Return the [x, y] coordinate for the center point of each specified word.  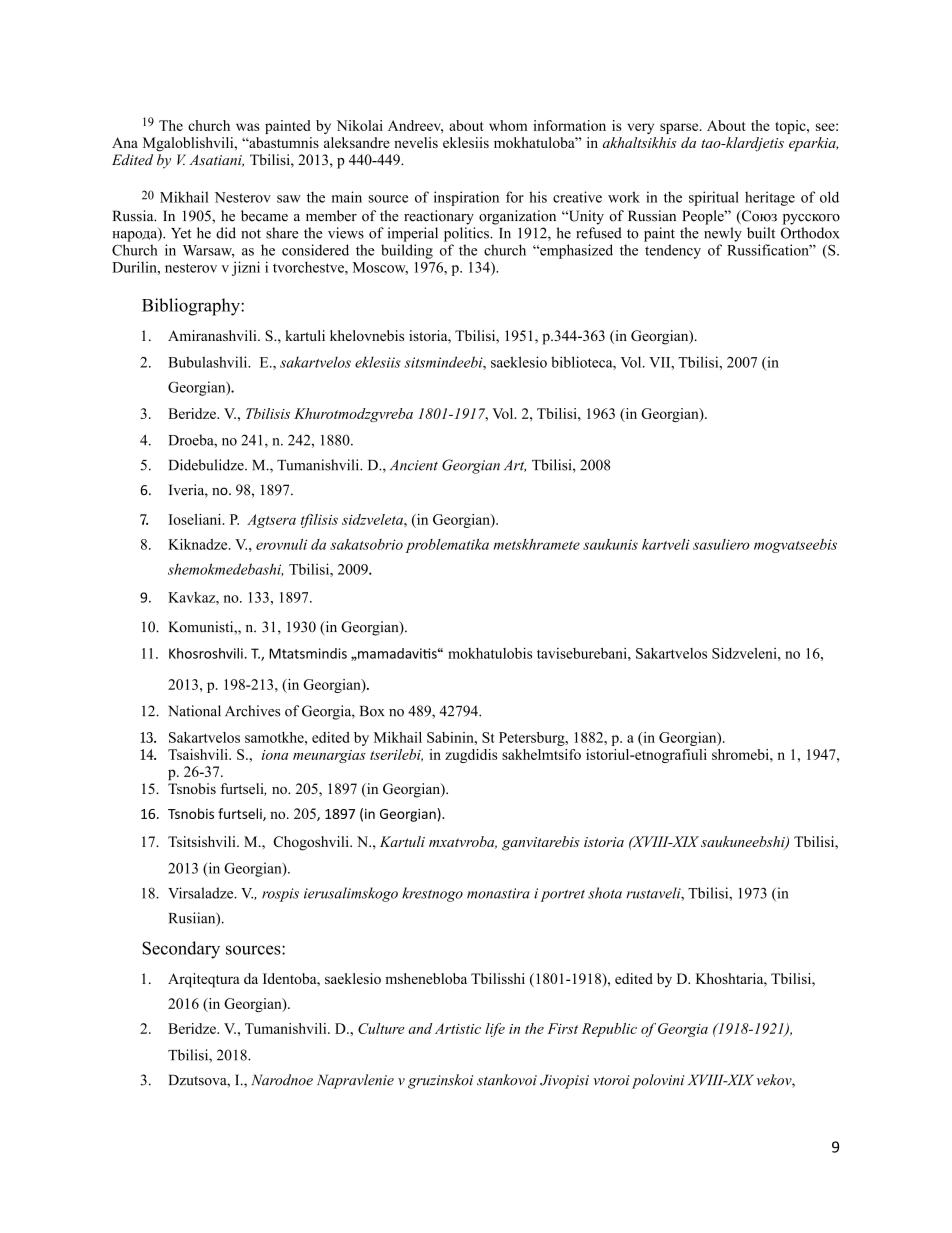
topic [791, 127]
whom [508, 125]
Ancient [414, 465]
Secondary [181, 950]
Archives [252, 711]
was [248, 127]
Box [372, 711]
